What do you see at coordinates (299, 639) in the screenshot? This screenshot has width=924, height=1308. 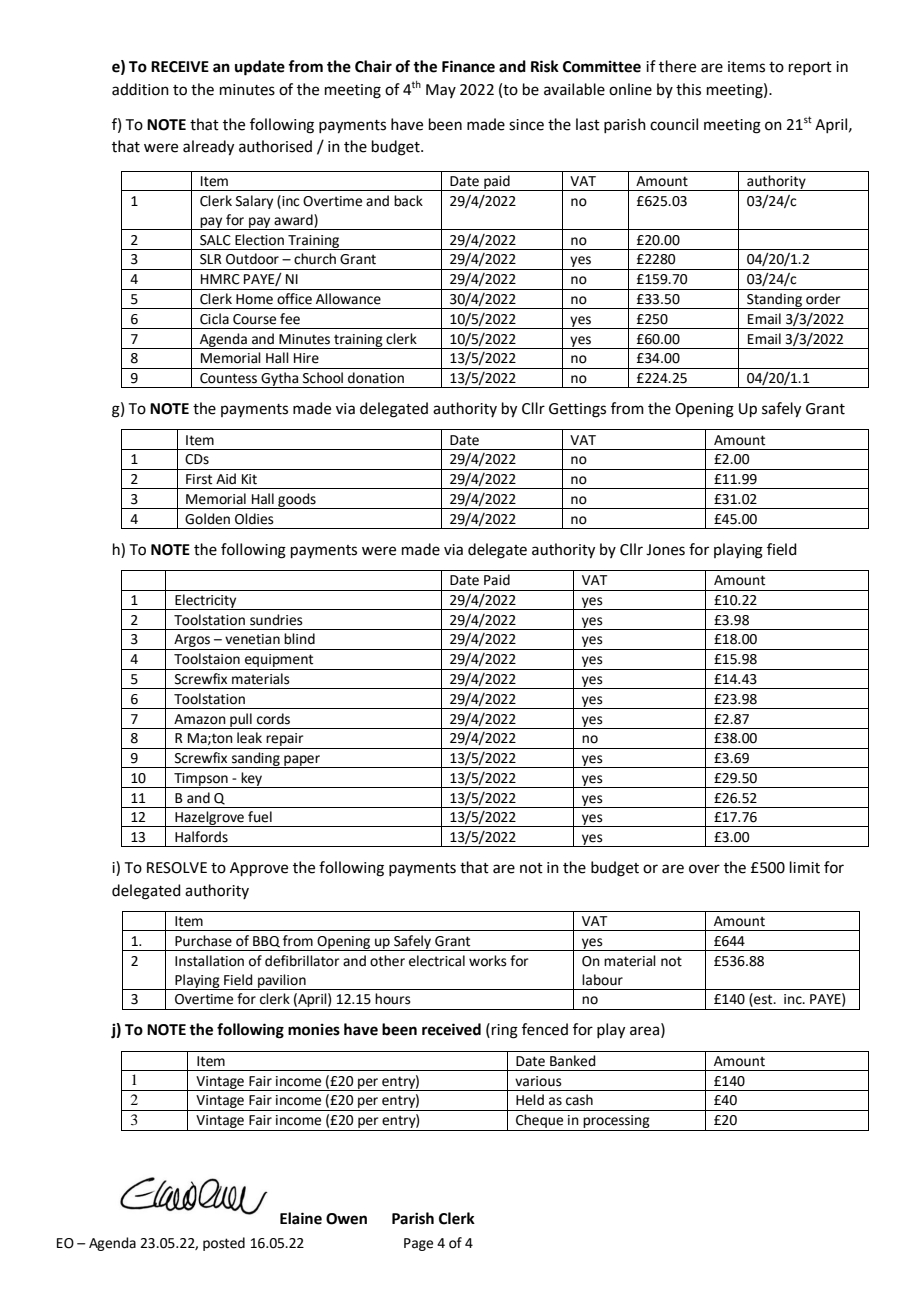 I see `blind` at bounding box center [299, 639].
